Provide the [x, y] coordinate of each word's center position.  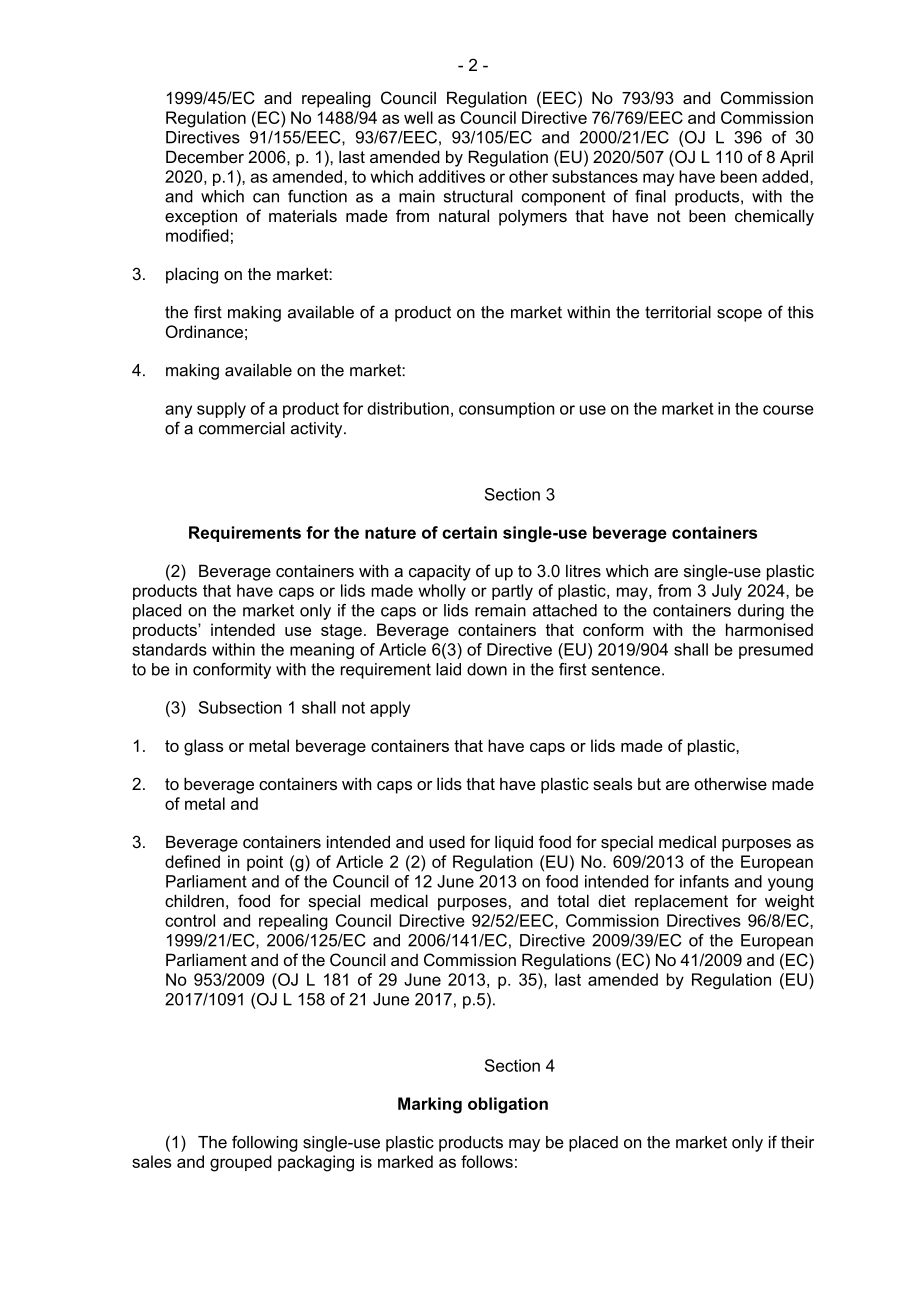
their [797, 1142]
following [265, 1143]
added [785, 176]
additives [452, 176]
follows [487, 1161]
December [205, 156]
